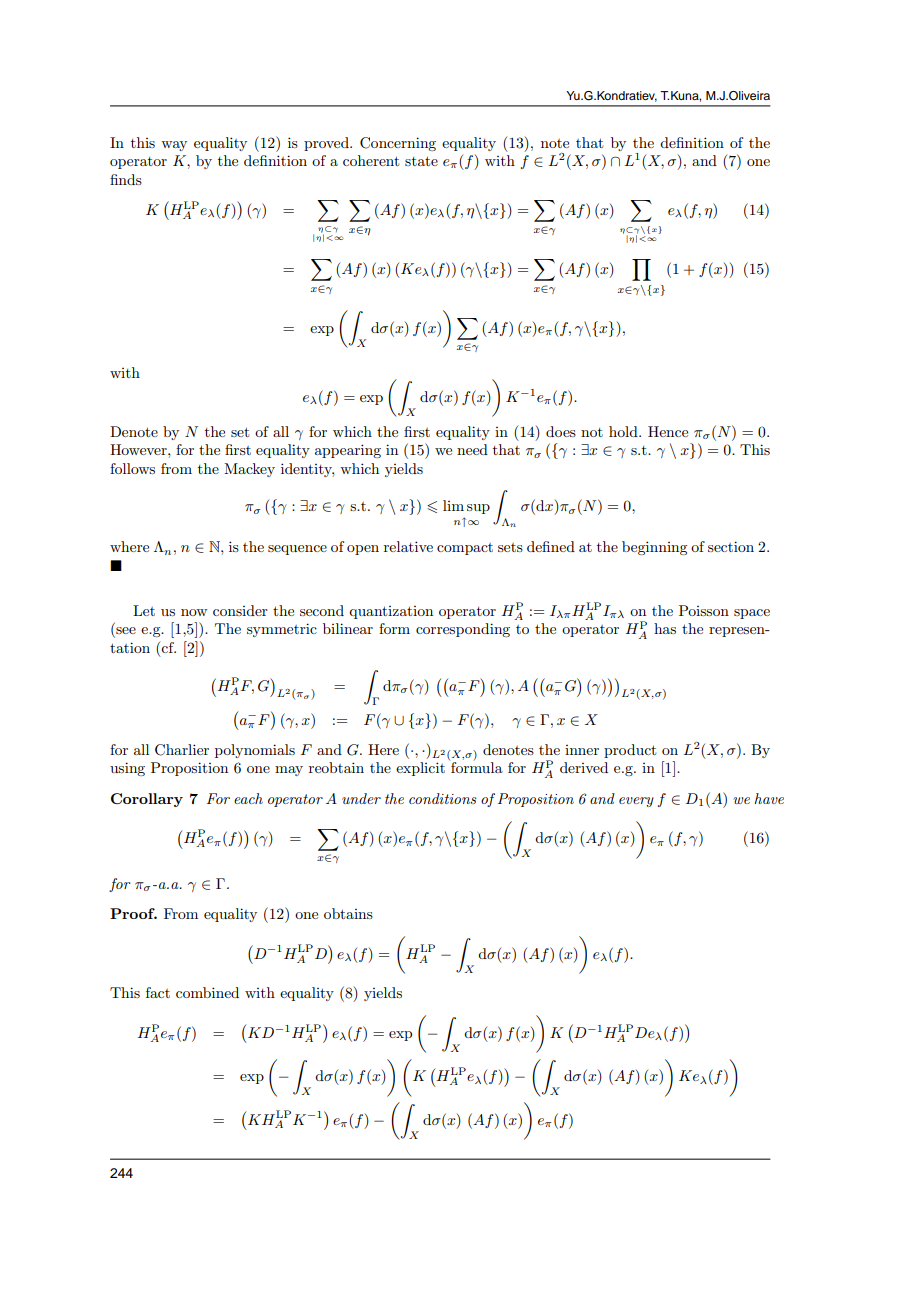  Describe the element at coordinates (132, 468) in the image. I see `follows` at that location.
